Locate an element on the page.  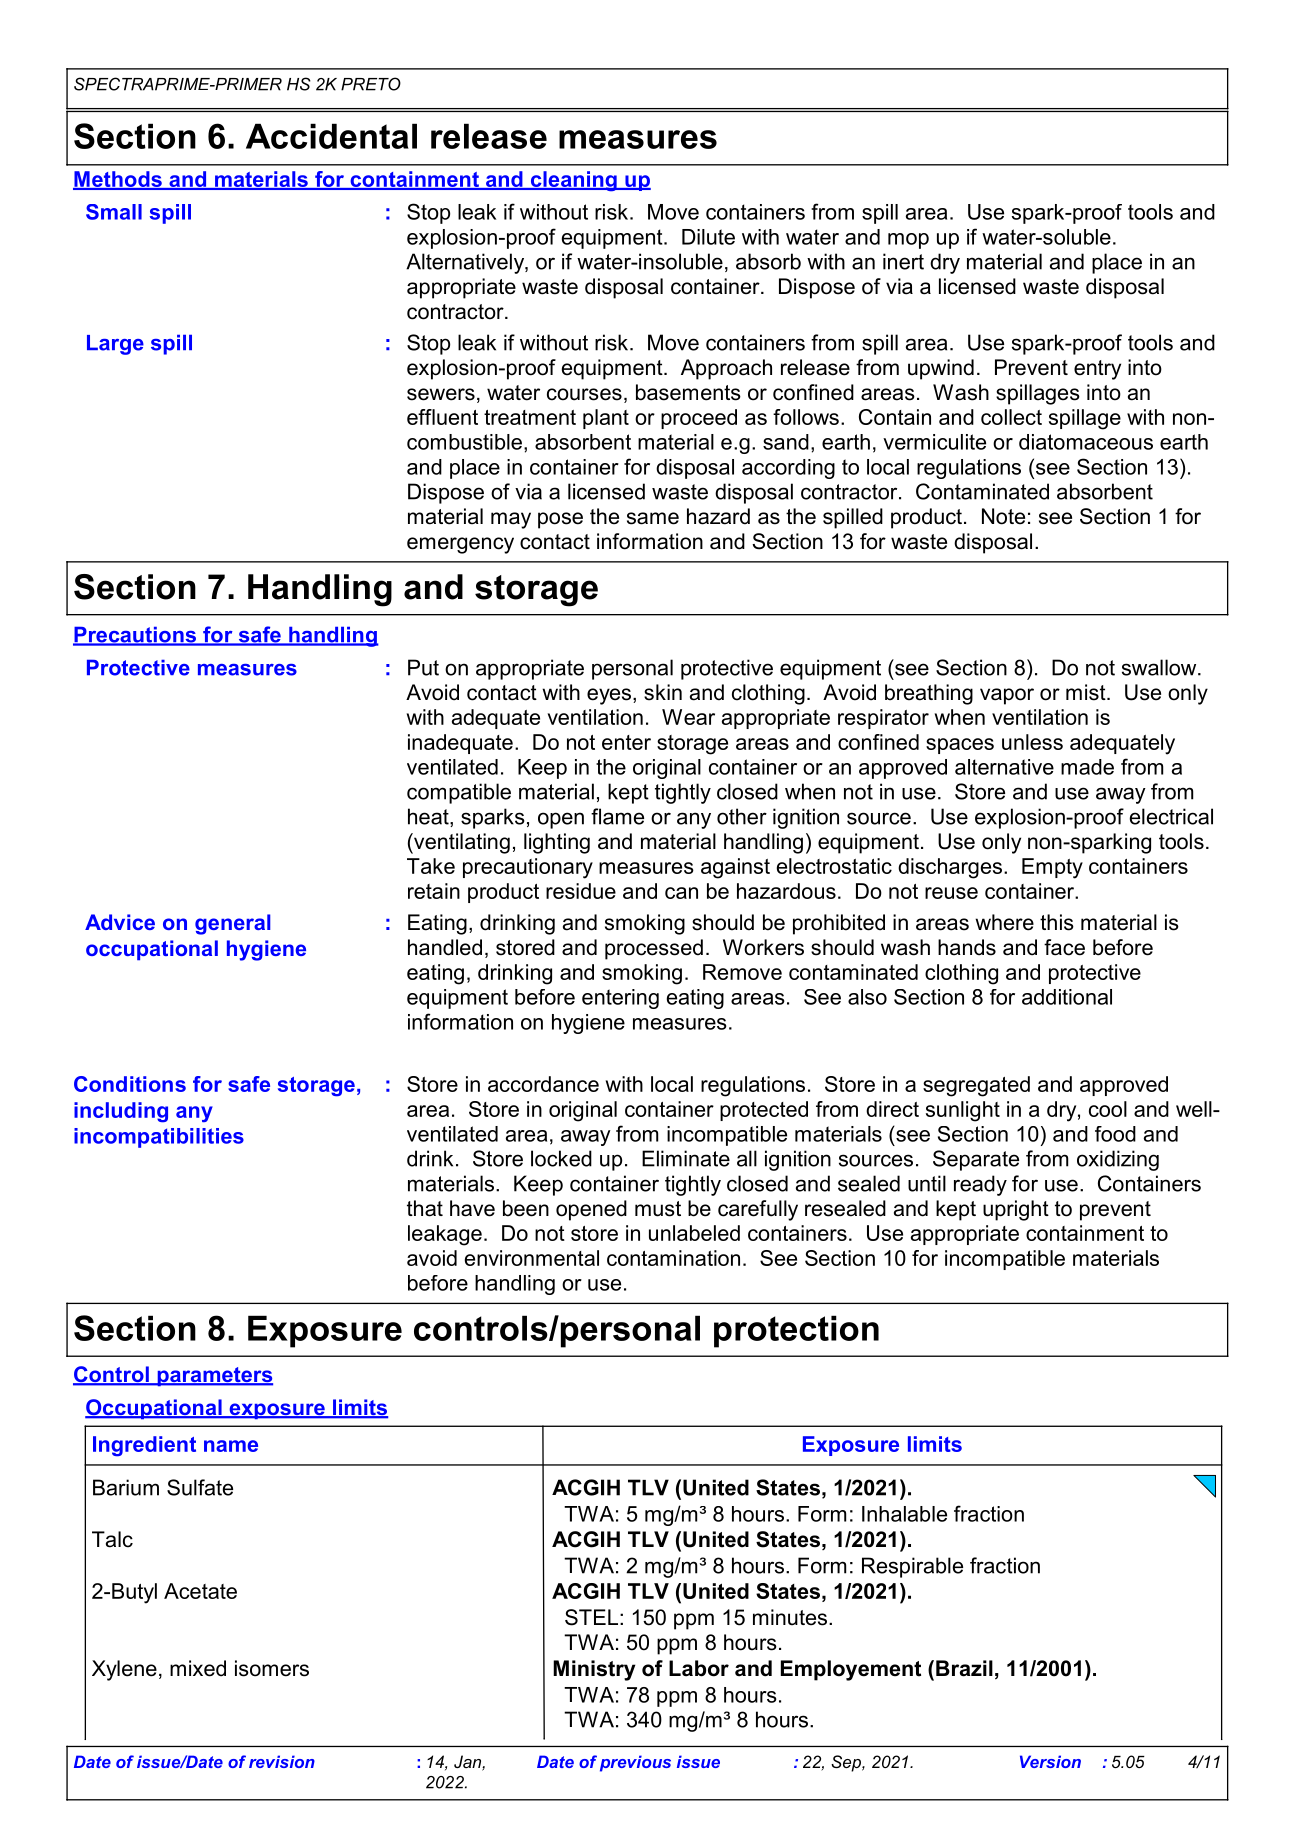
previous is located at coordinates (635, 1763).
